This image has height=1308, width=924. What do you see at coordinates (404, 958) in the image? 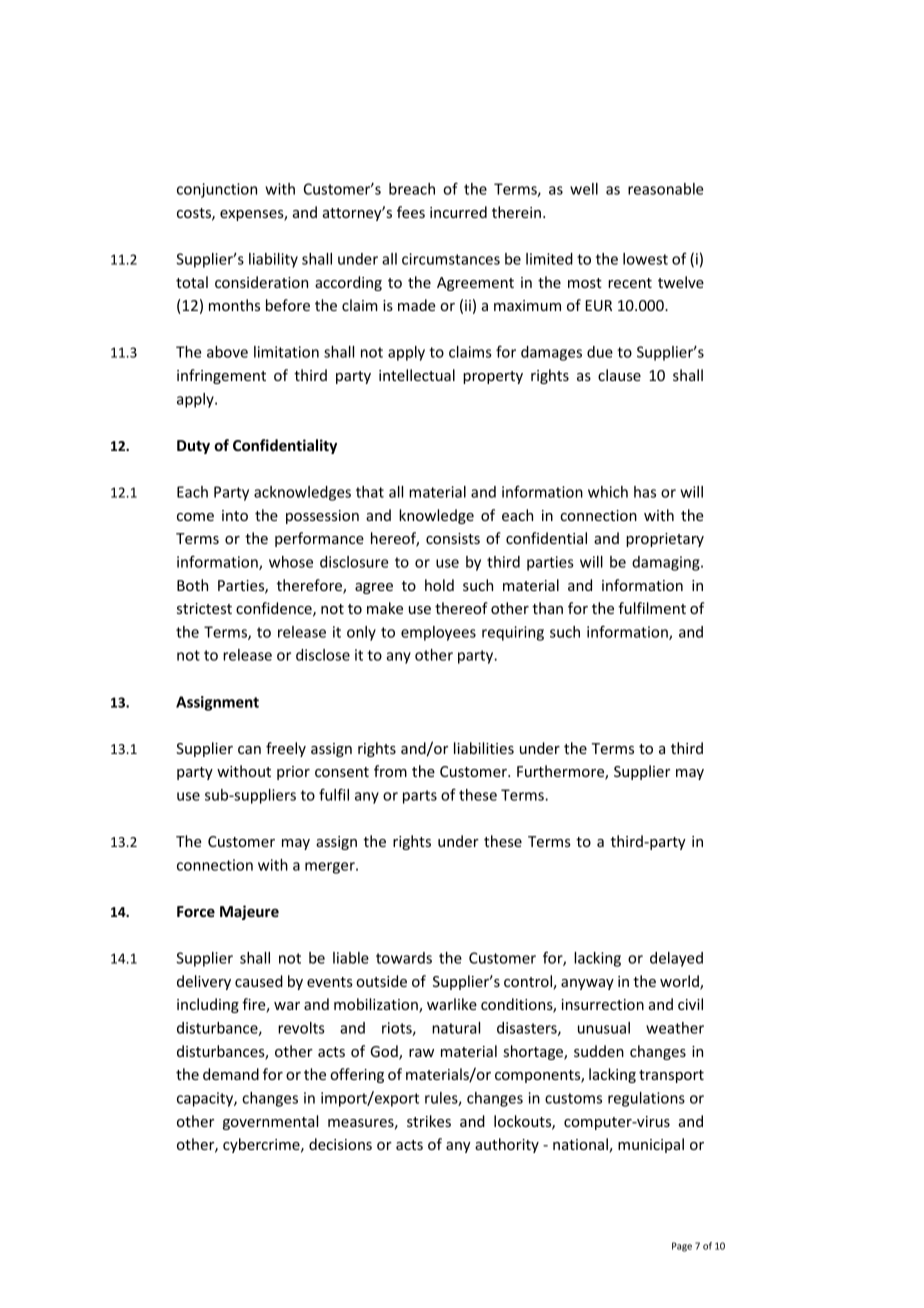
I see `towards` at bounding box center [404, 958].
